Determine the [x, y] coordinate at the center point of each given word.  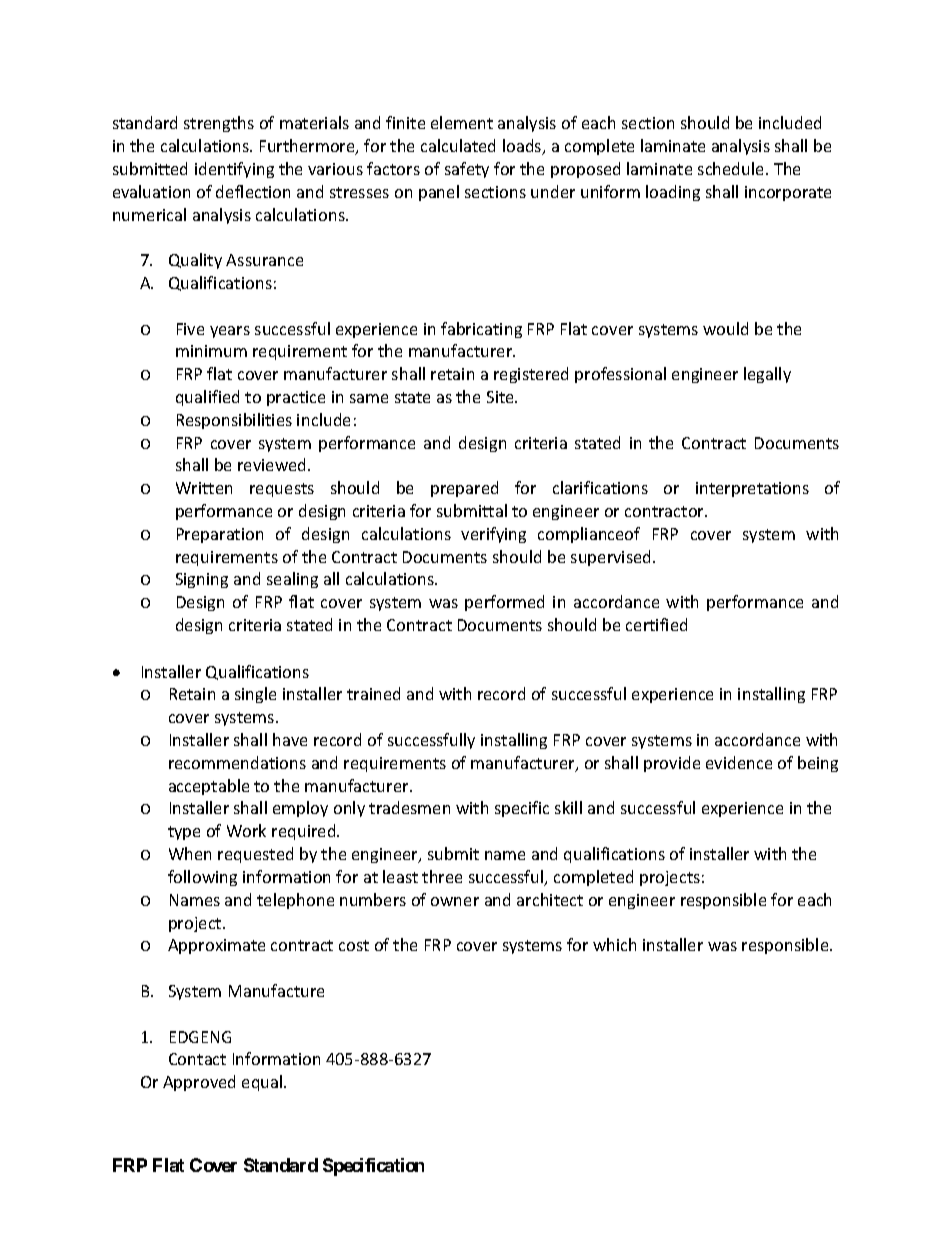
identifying [234, 170]
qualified [207, 398]
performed [504, 603]
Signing [202, 580]
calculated [458, 145]
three [442, 876]
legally [767, 375]
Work [246, 830]
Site [501, 397]
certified [656, 624]
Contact [197, 1059]
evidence [739, 762]
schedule [732, 168]
